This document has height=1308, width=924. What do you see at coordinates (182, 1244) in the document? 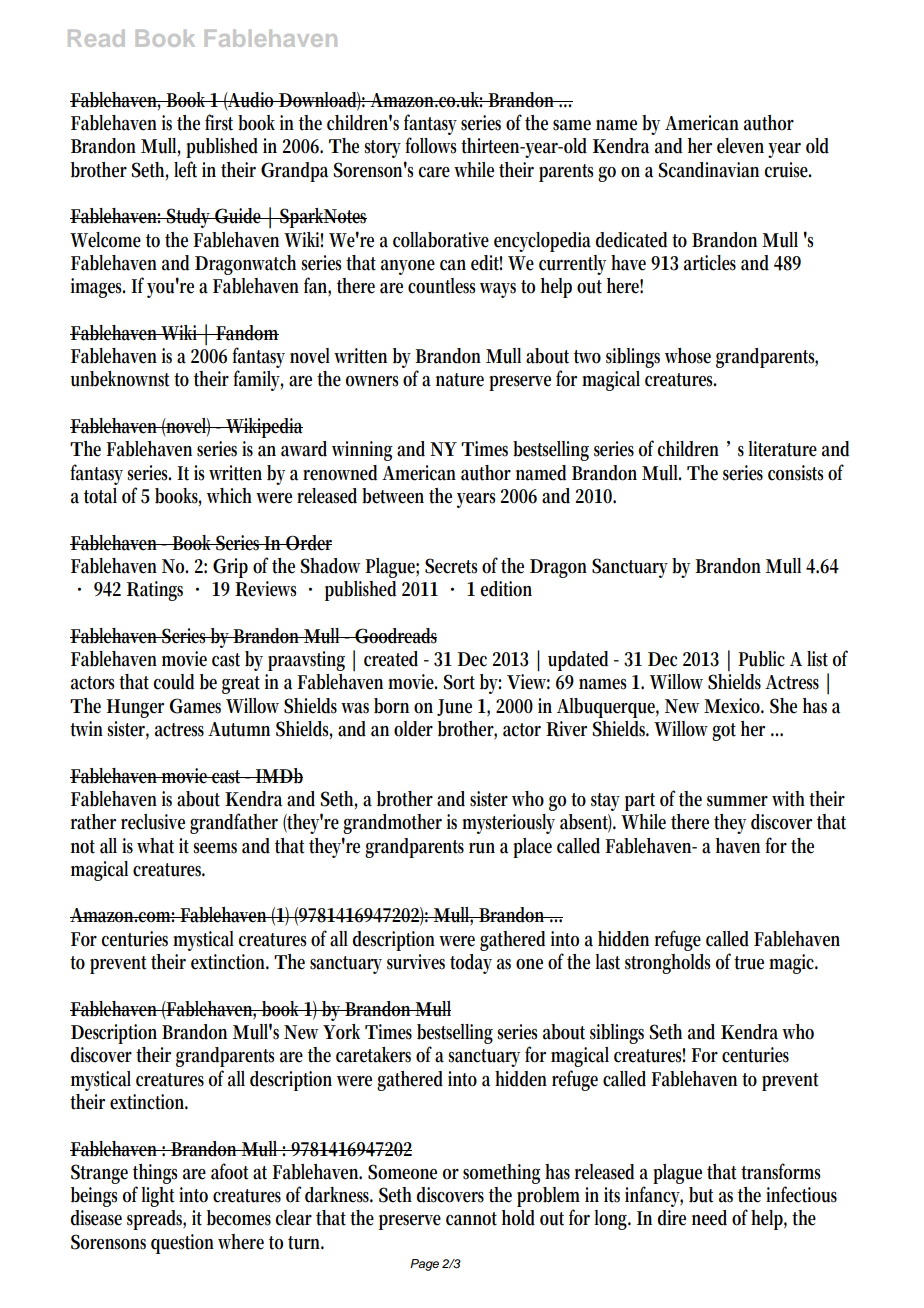
I see `question` at bounding box center [182, 1244].
